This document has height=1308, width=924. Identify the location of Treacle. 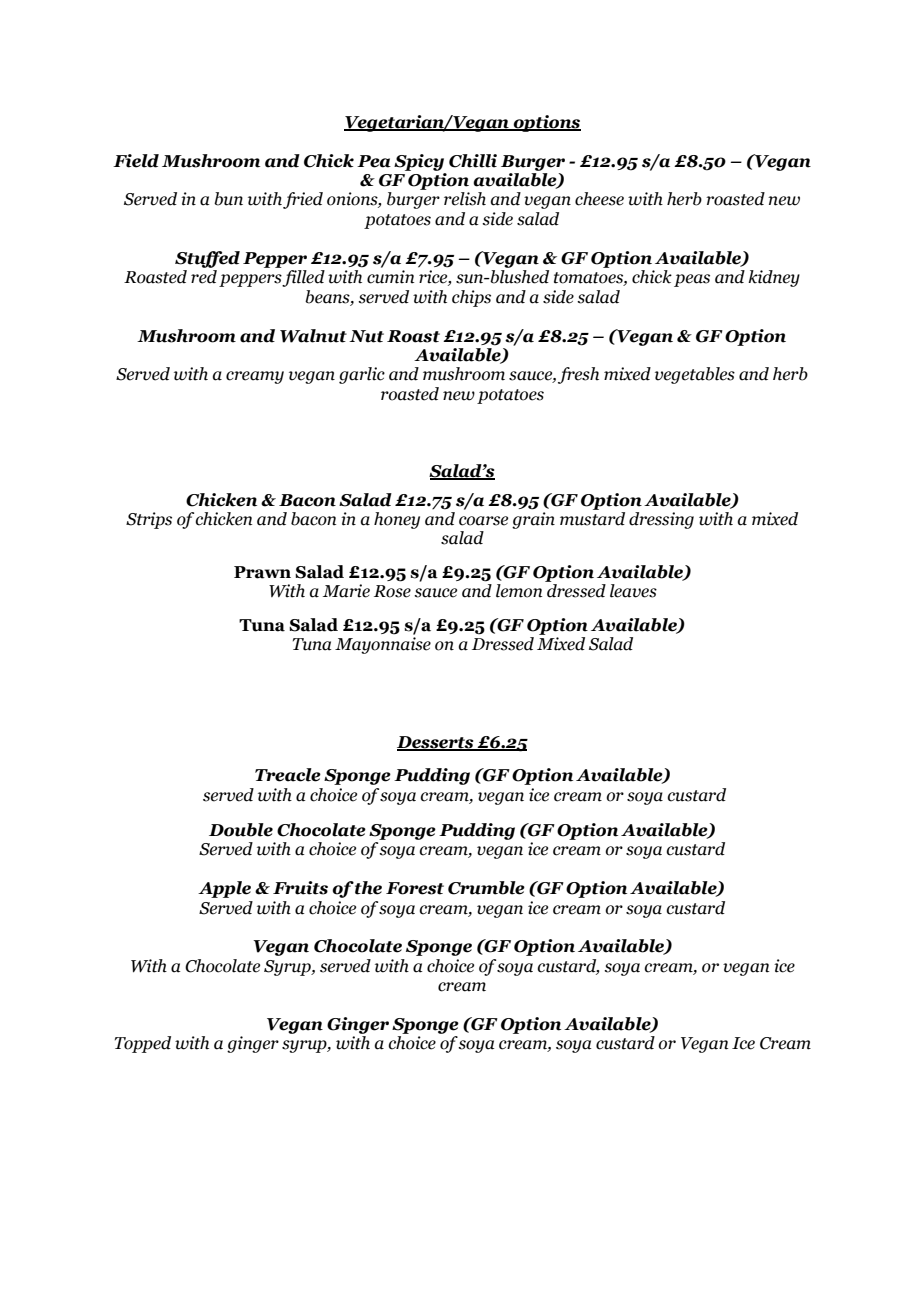
(288, 775).
